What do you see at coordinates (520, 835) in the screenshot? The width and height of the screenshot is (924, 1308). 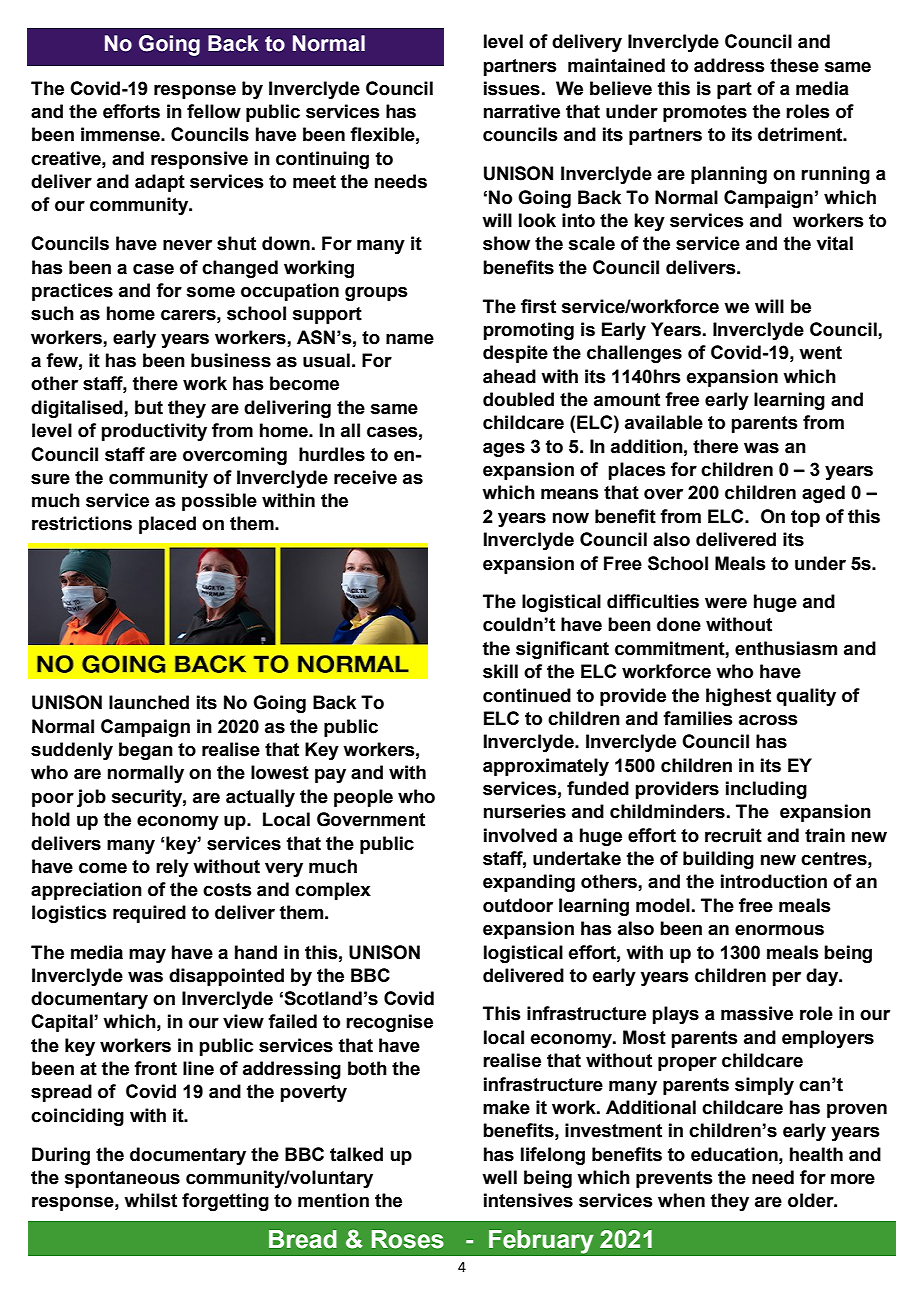 I see `involved` at bounding box center [520, 835].
